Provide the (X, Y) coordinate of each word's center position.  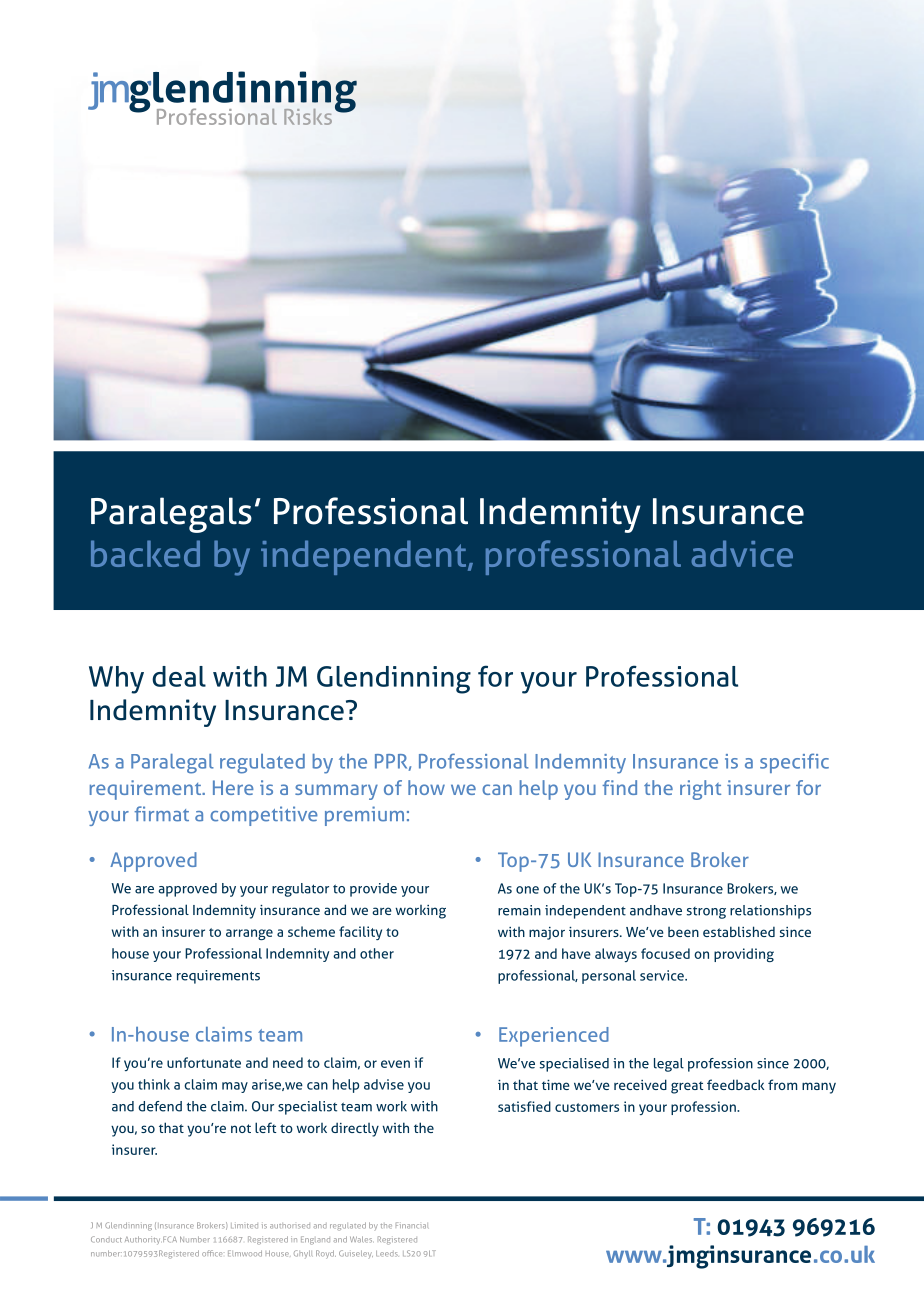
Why (116, 680)
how (426, 787)
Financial (412, 1225)
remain (519, 910)
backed (145, 553)
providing (744, 955)
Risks (308, 117)
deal (179, 676)
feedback (735, 1084)
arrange (249, 934)
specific (794, 763)
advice (742, 553)
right (700, 790)
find (619, 787)
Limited (244, 1226)
